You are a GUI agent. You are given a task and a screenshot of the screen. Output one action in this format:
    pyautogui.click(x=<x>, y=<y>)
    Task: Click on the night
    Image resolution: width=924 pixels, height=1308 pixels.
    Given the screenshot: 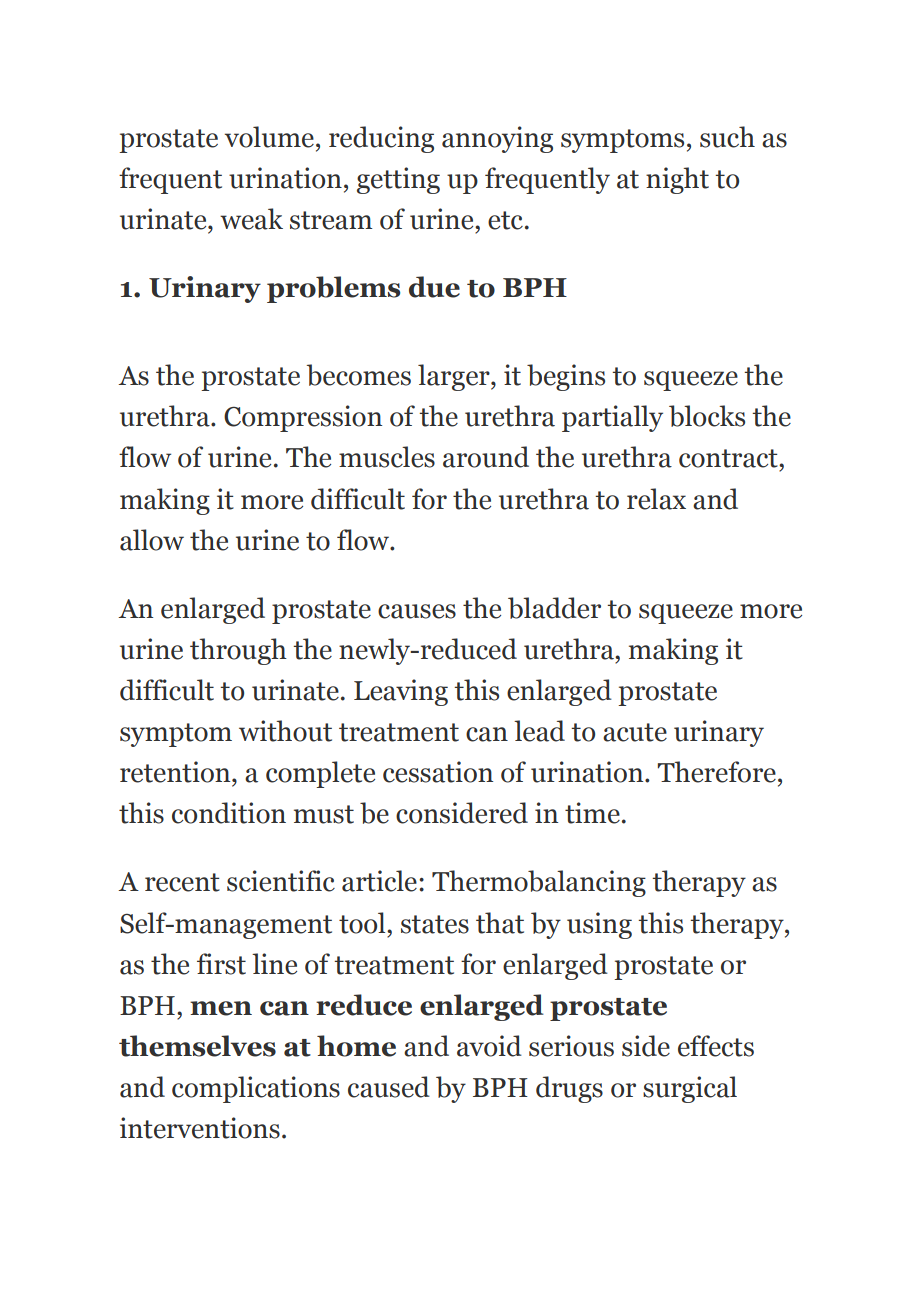 What is the action you would take?
    pyautogui.click(x=677, y=180)
